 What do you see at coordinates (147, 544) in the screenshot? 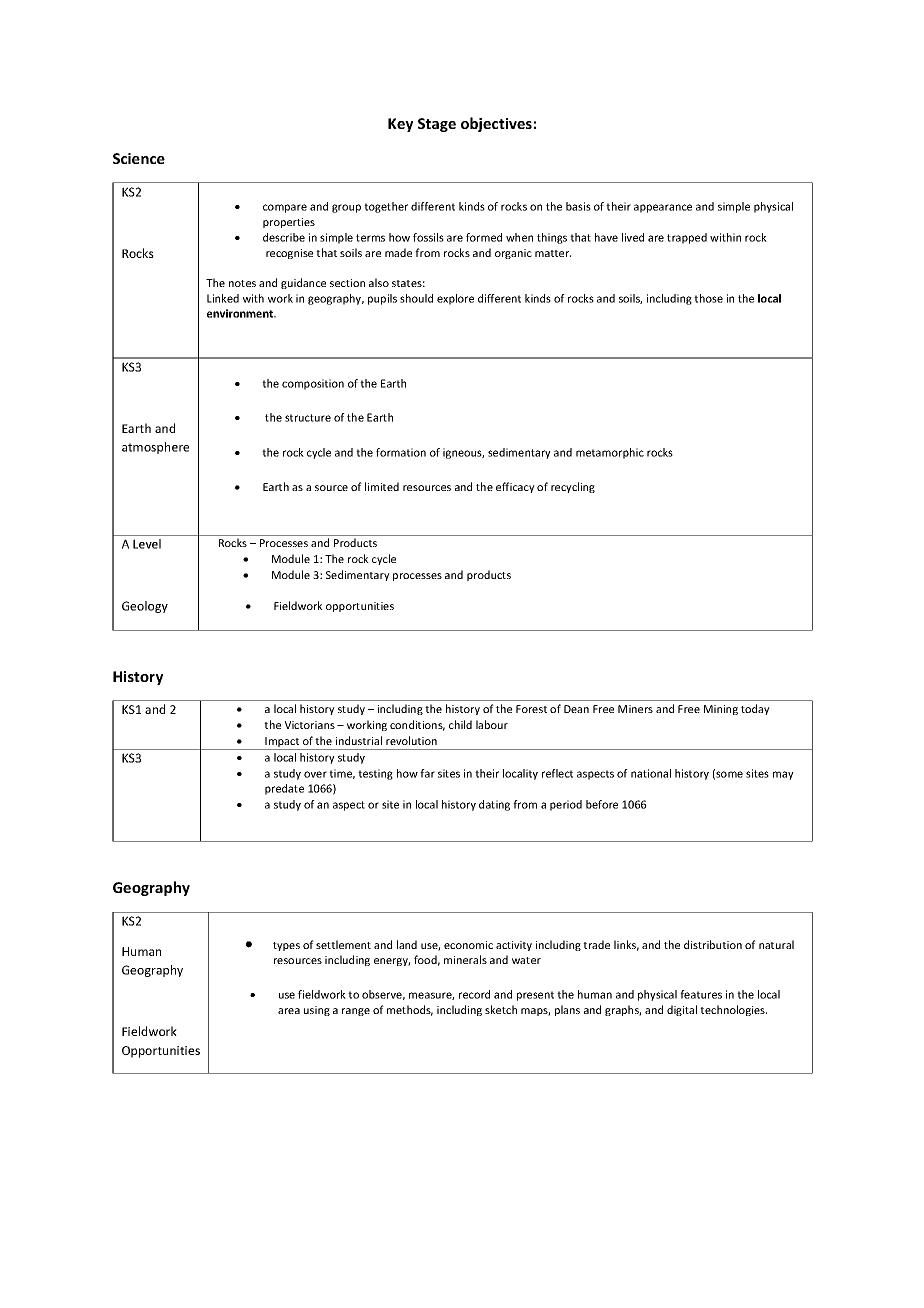
I see `Level` at bounding box center [147, 544].
